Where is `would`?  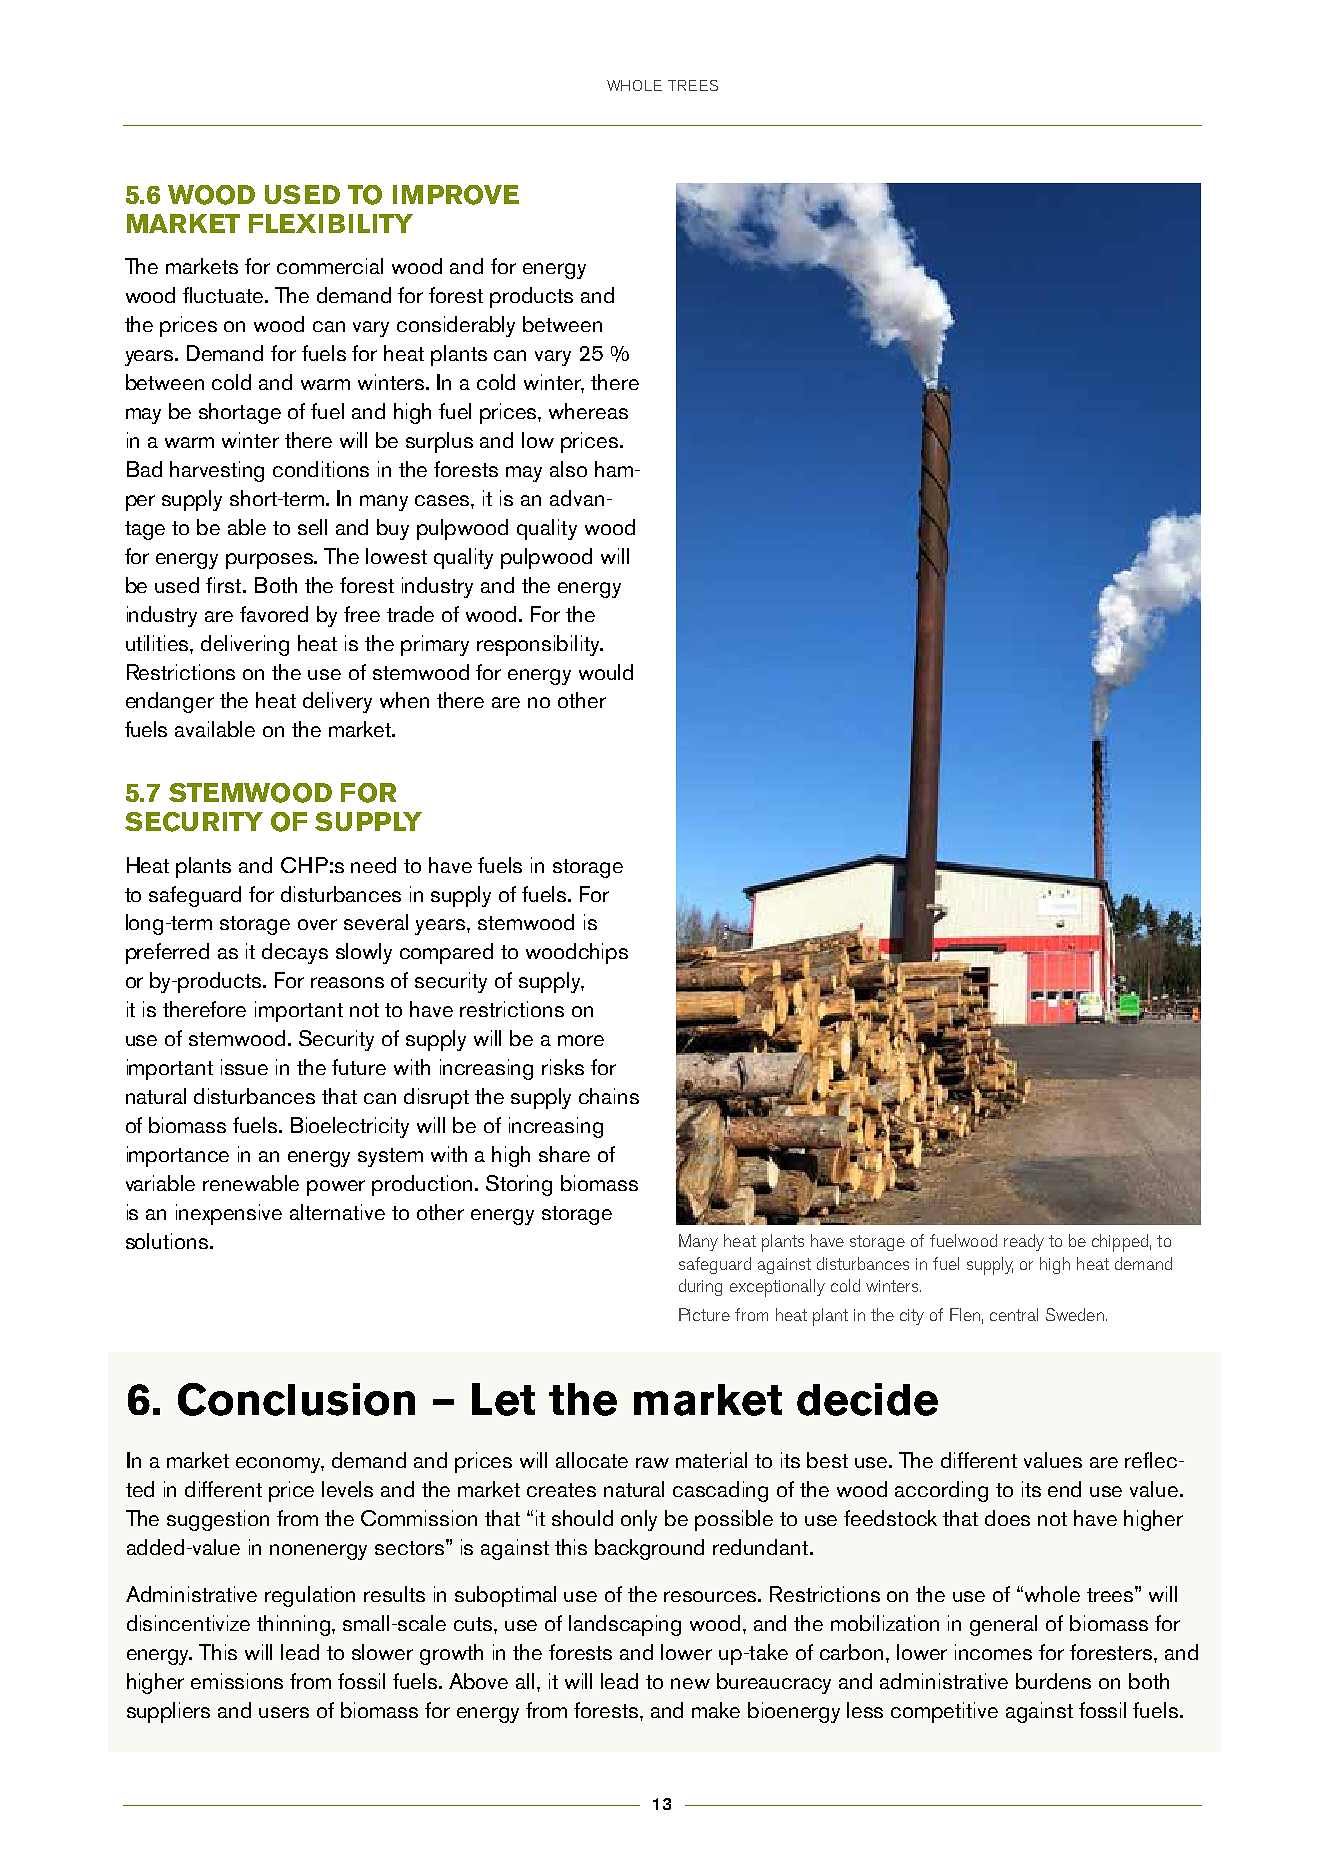
would is located at coordinates (606, 672).
